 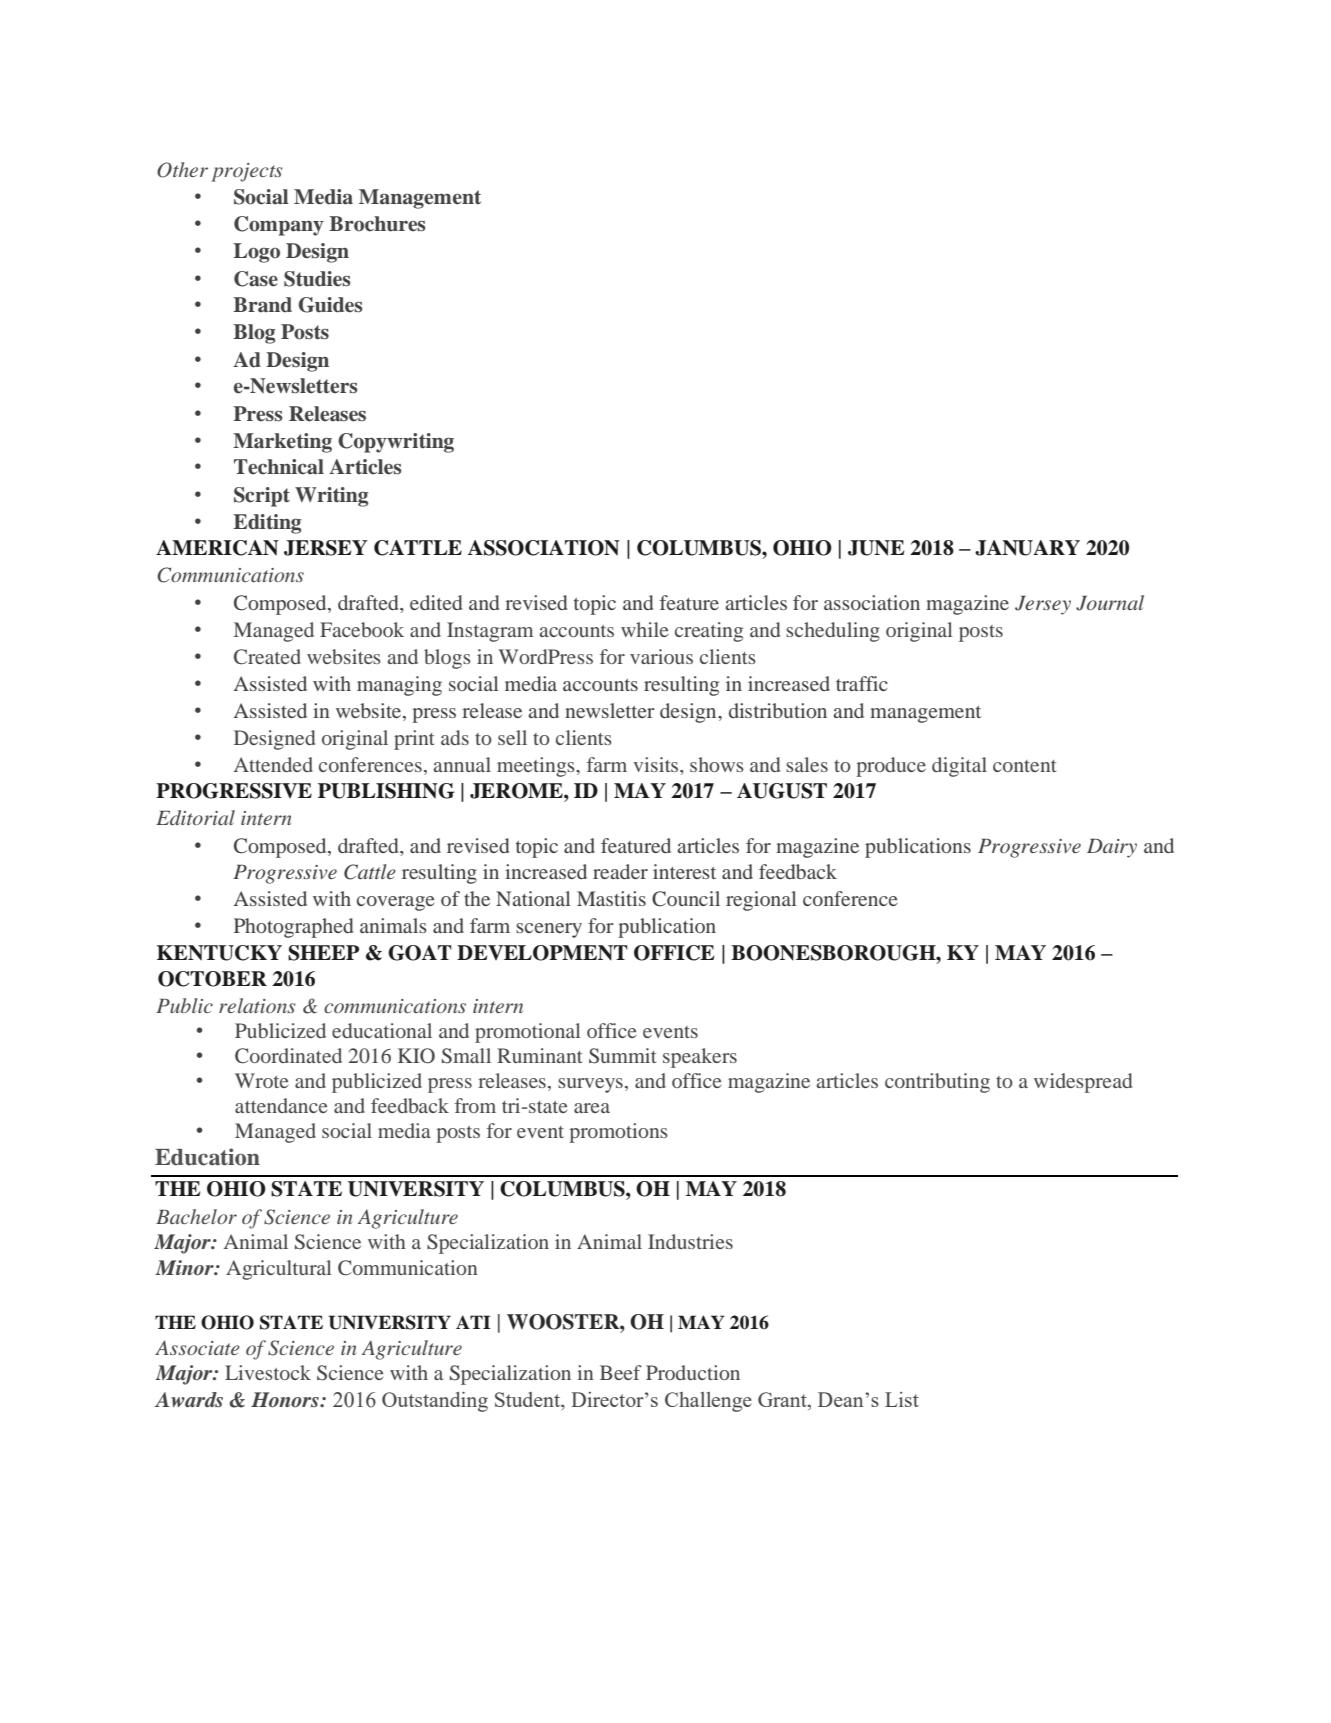 What do you see at coordinates (876, 548) in the document?
I see `JUNE` at bounding box center [876, 548].
